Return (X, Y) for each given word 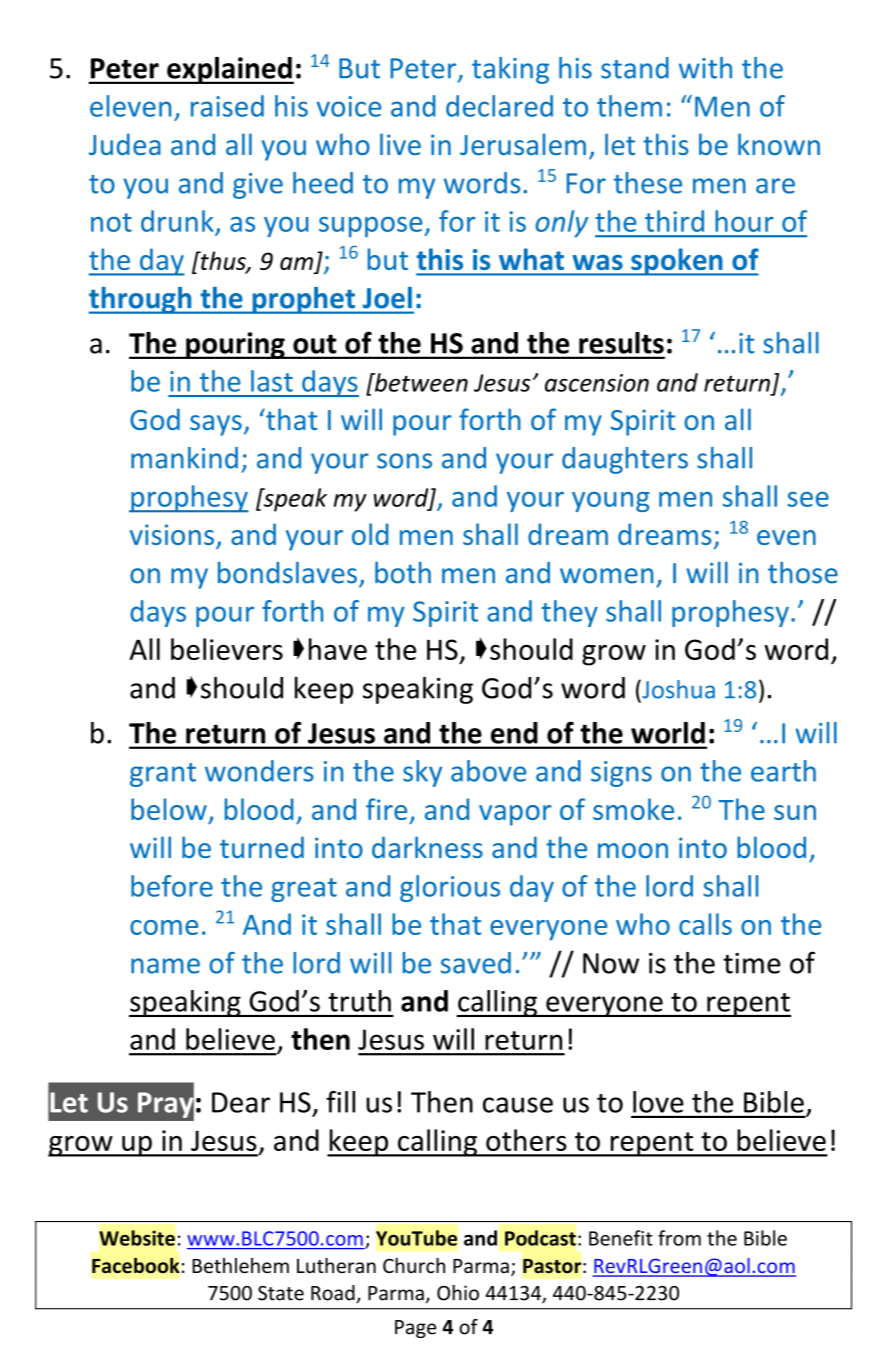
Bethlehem (240, 1266)
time (752, 963)
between (420, 382)
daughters (625, 460)
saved (476, 963)
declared (499, 106)
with (705, 68)
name (165, 966)
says (216, 425)
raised (227, 106)
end (514, 733)
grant (163, 775)
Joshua (677, 689)
